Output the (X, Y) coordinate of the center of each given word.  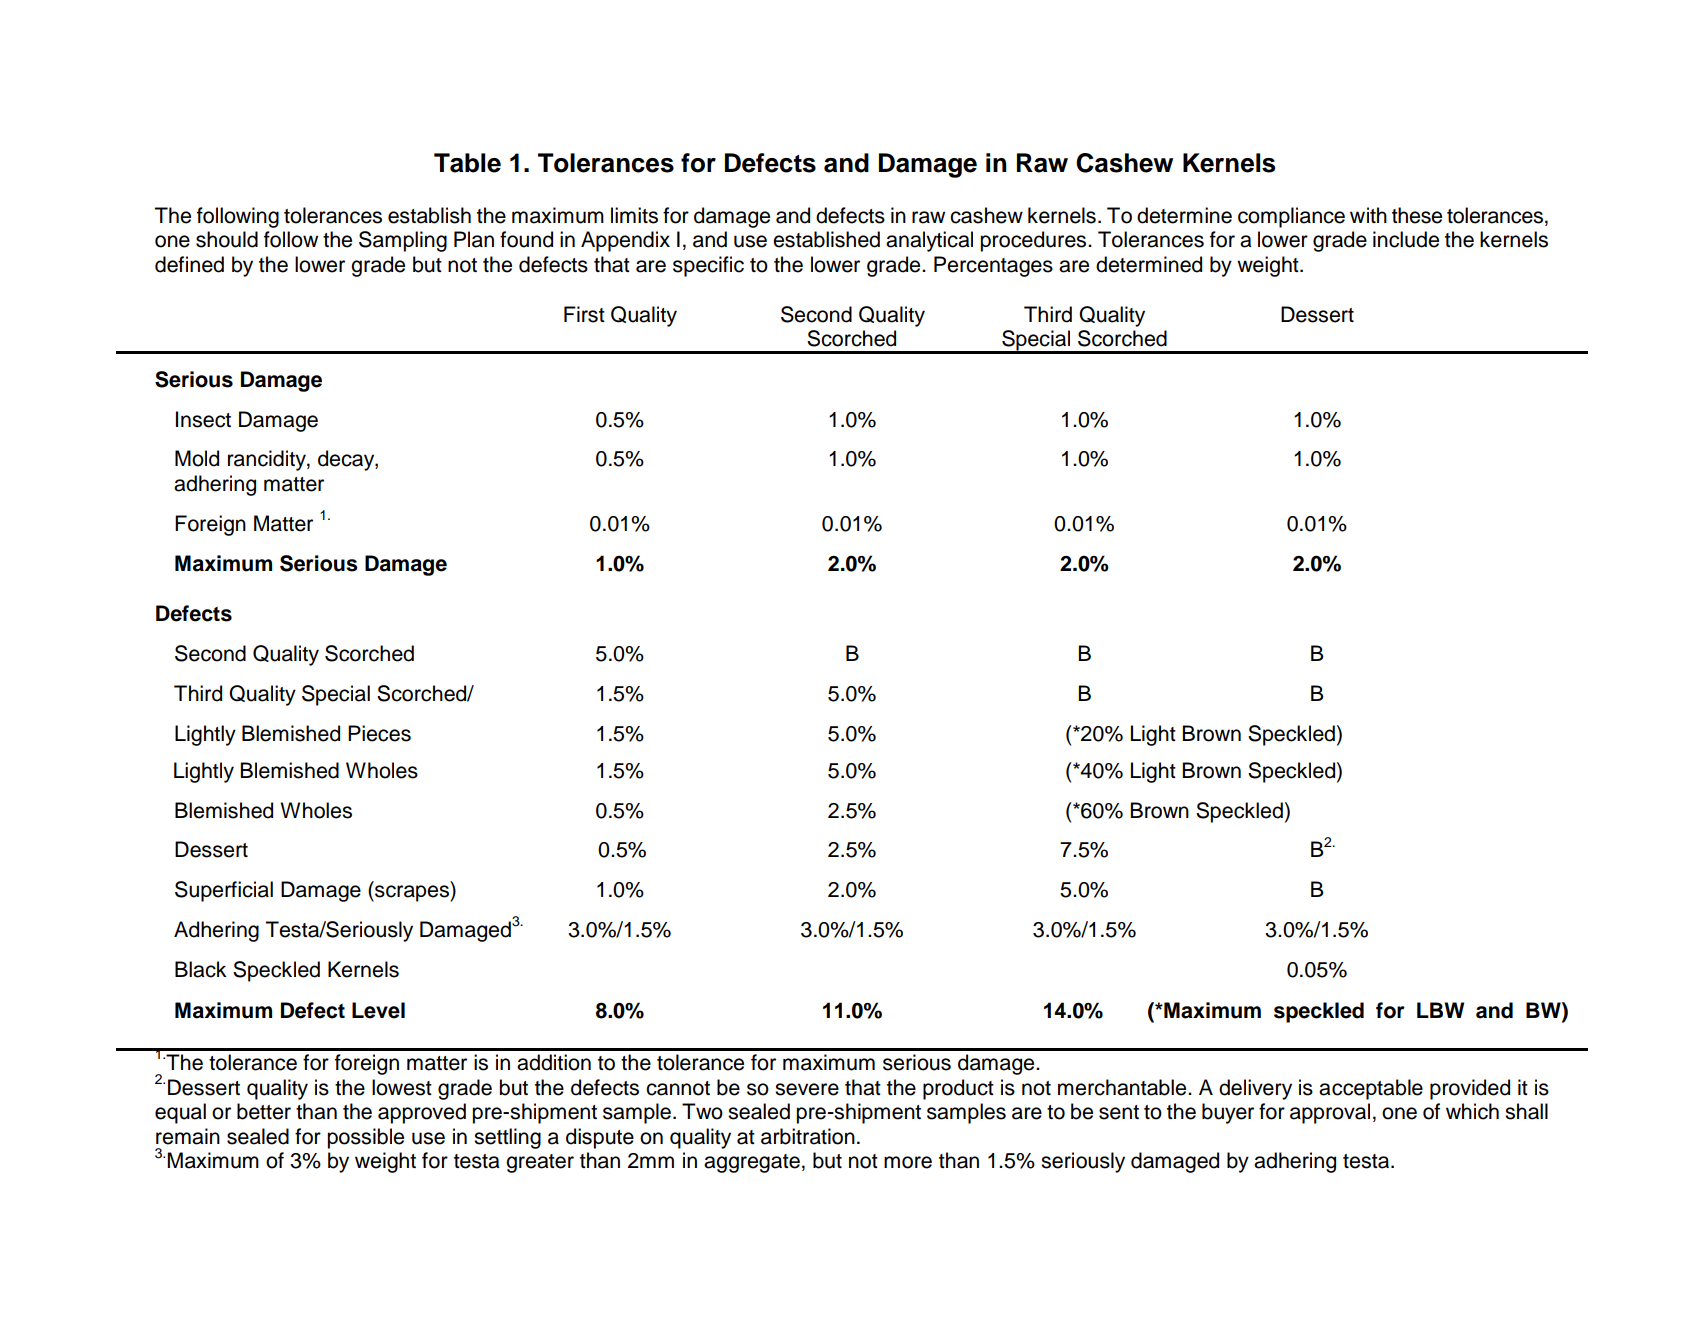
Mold (197, 458)
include (1406, 239)
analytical (929, 241)
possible (365, 1138)
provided (1470, 1089)
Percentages (993, 266)
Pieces (379, 733)
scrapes (412, 893)
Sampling (403, 241)
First (584, 314)
